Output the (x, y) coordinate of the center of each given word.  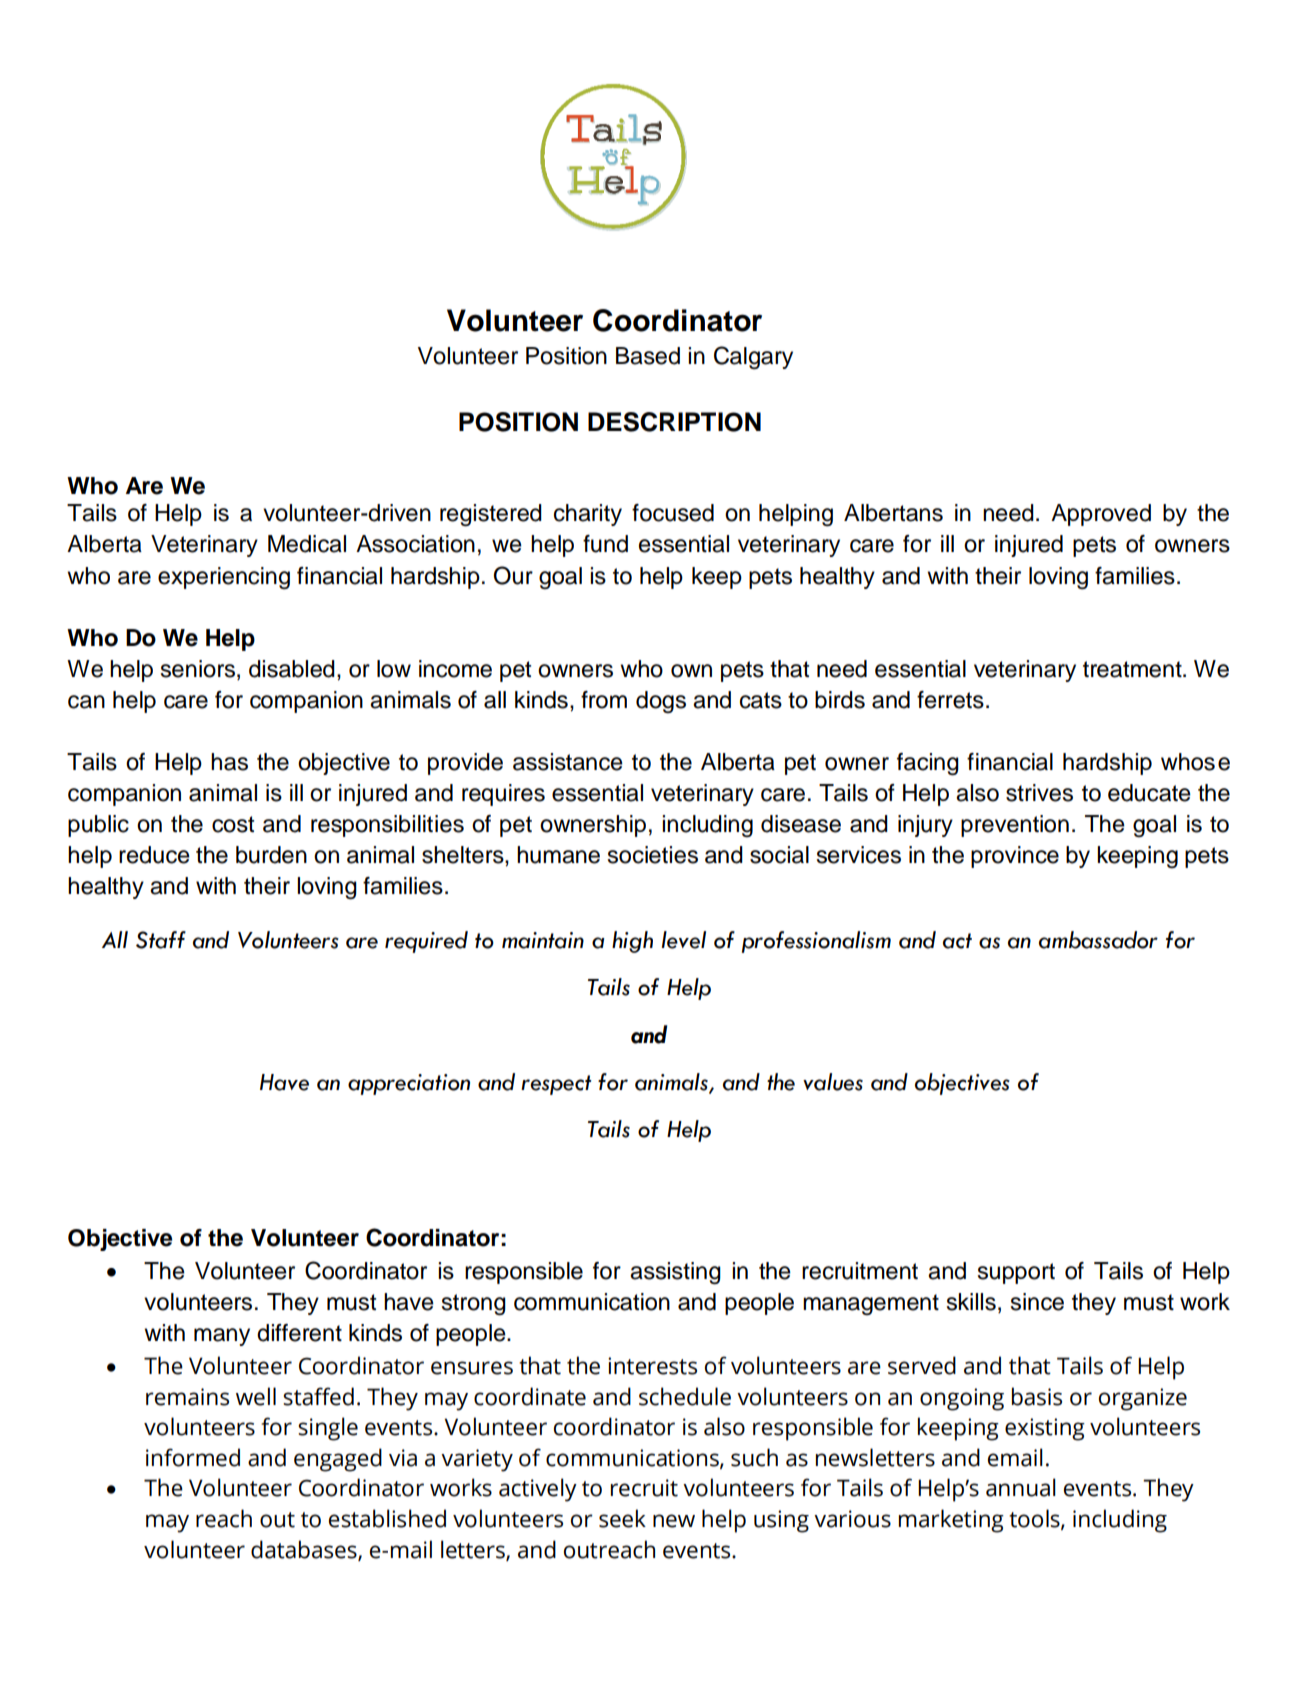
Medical (307, 544)
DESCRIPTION (674, 422)
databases (305, 1550)
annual (1021, 1487)
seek (622, 1518)
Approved (1101, 515)
